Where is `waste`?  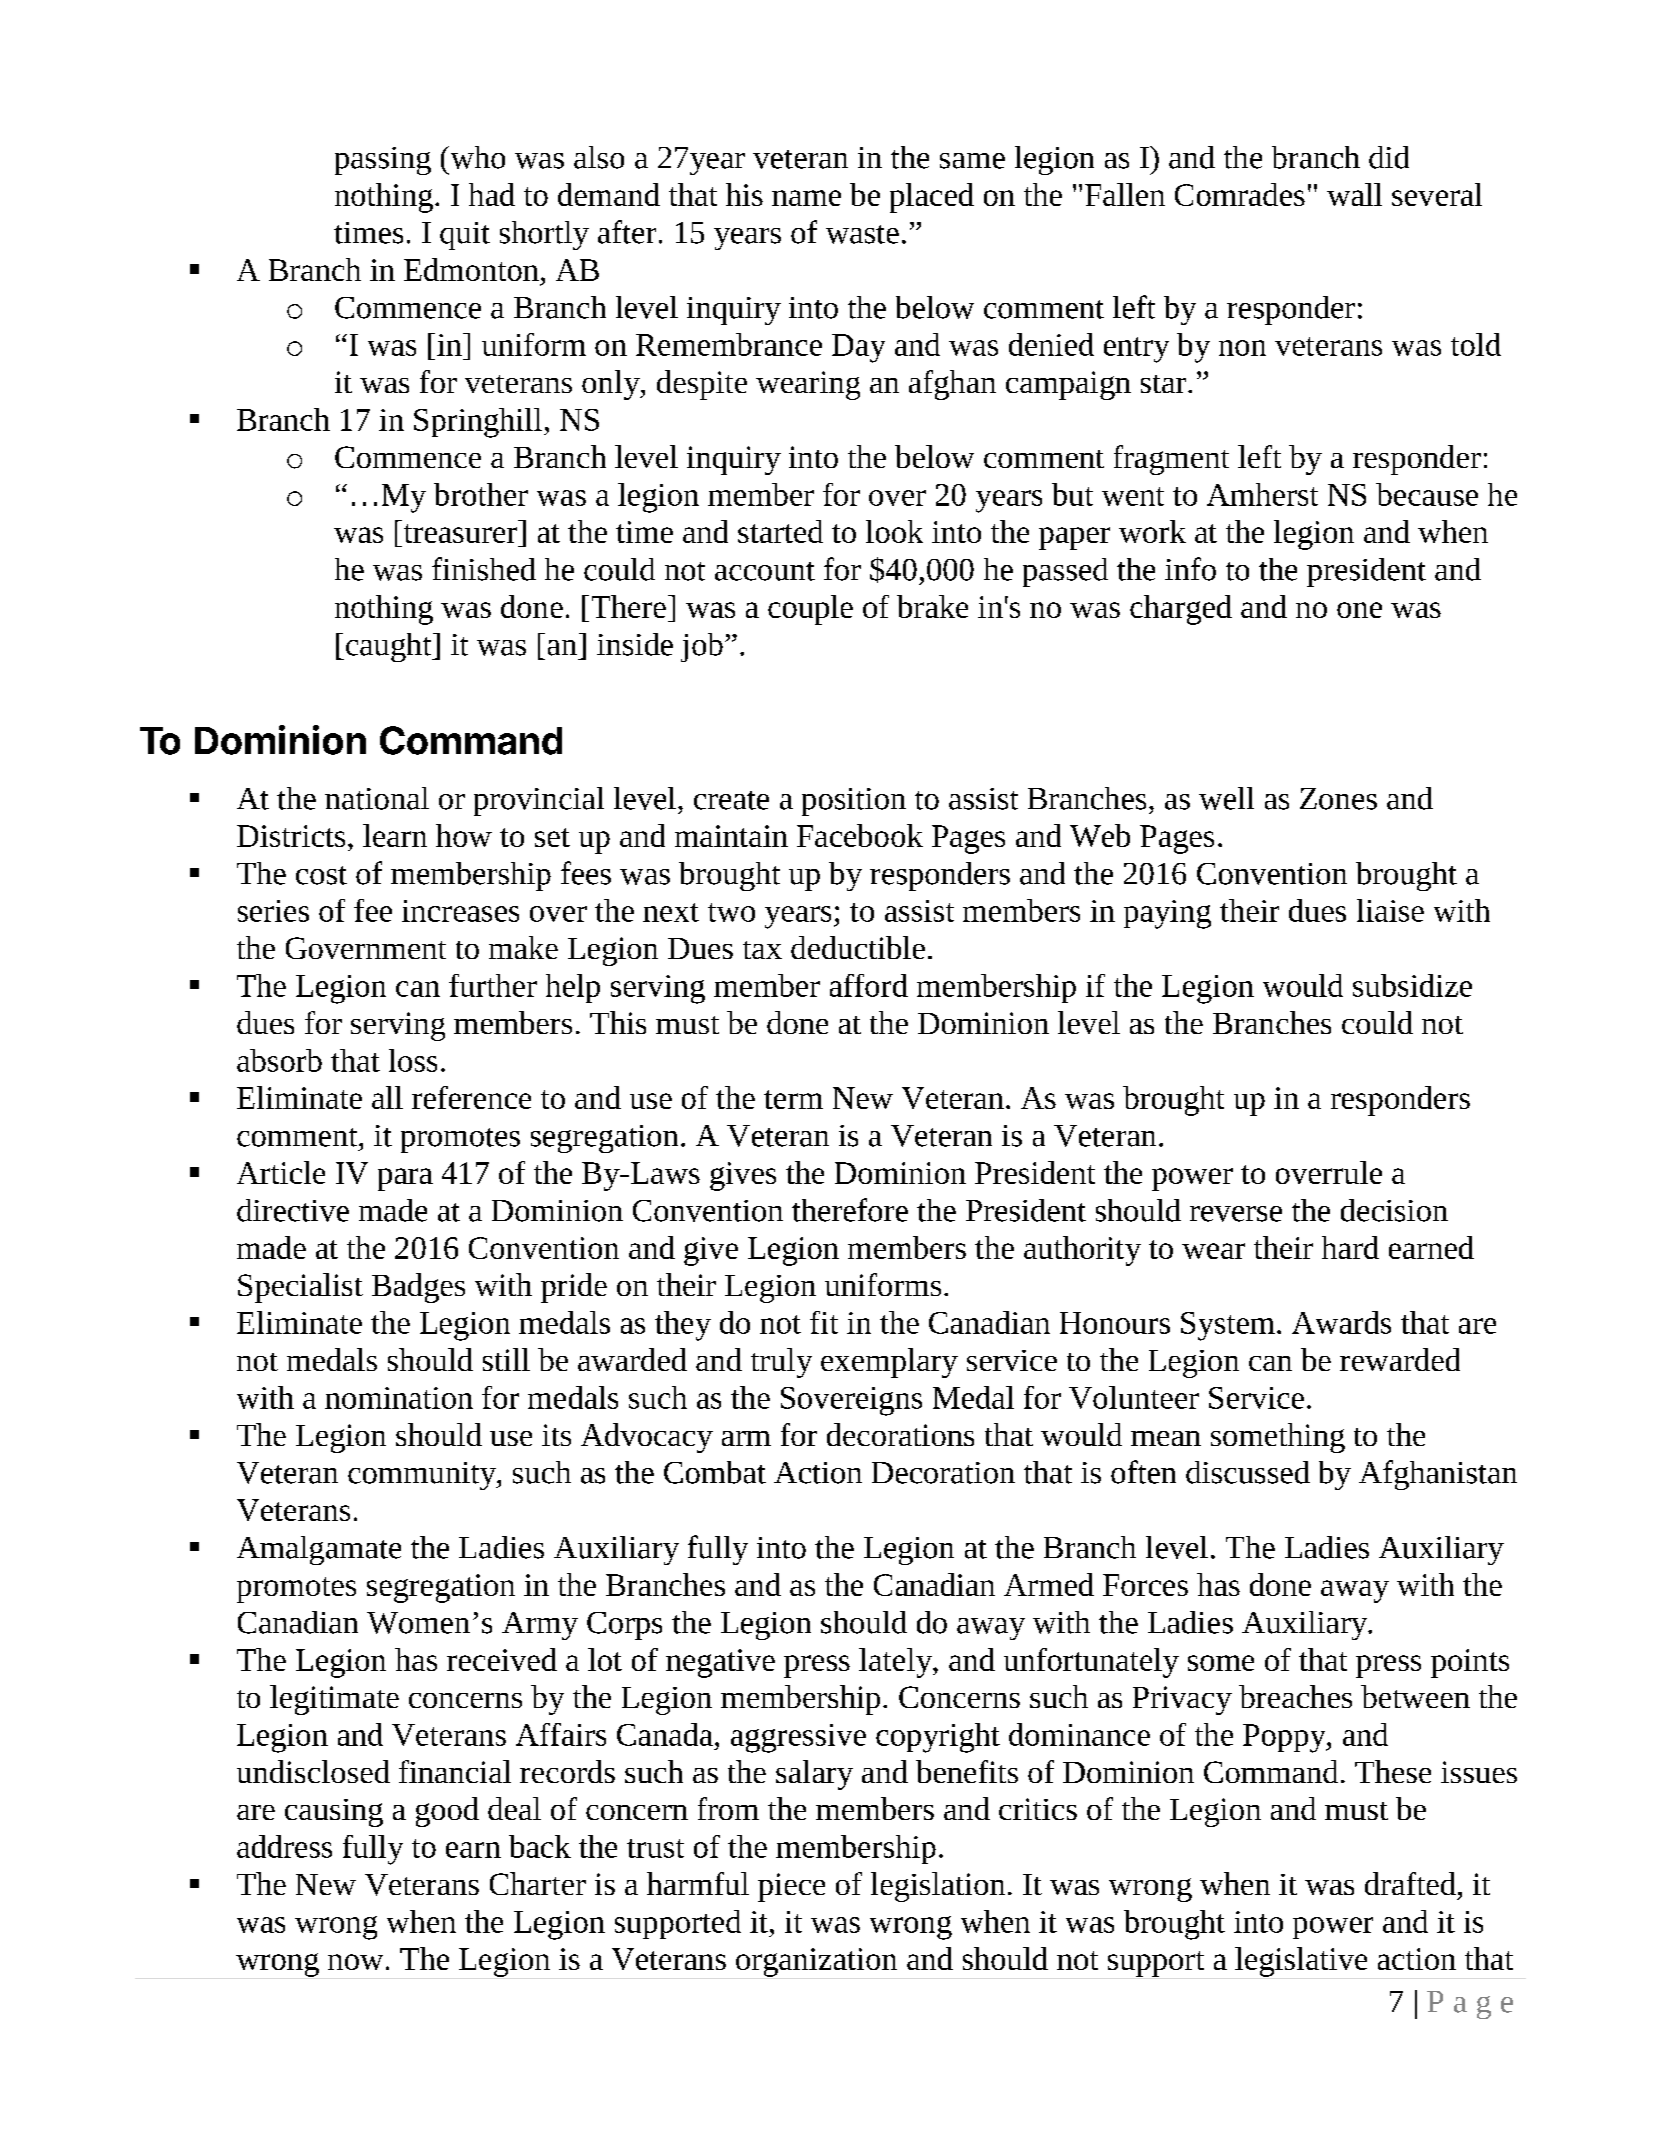 waste is located at coordinates (862, 234).
